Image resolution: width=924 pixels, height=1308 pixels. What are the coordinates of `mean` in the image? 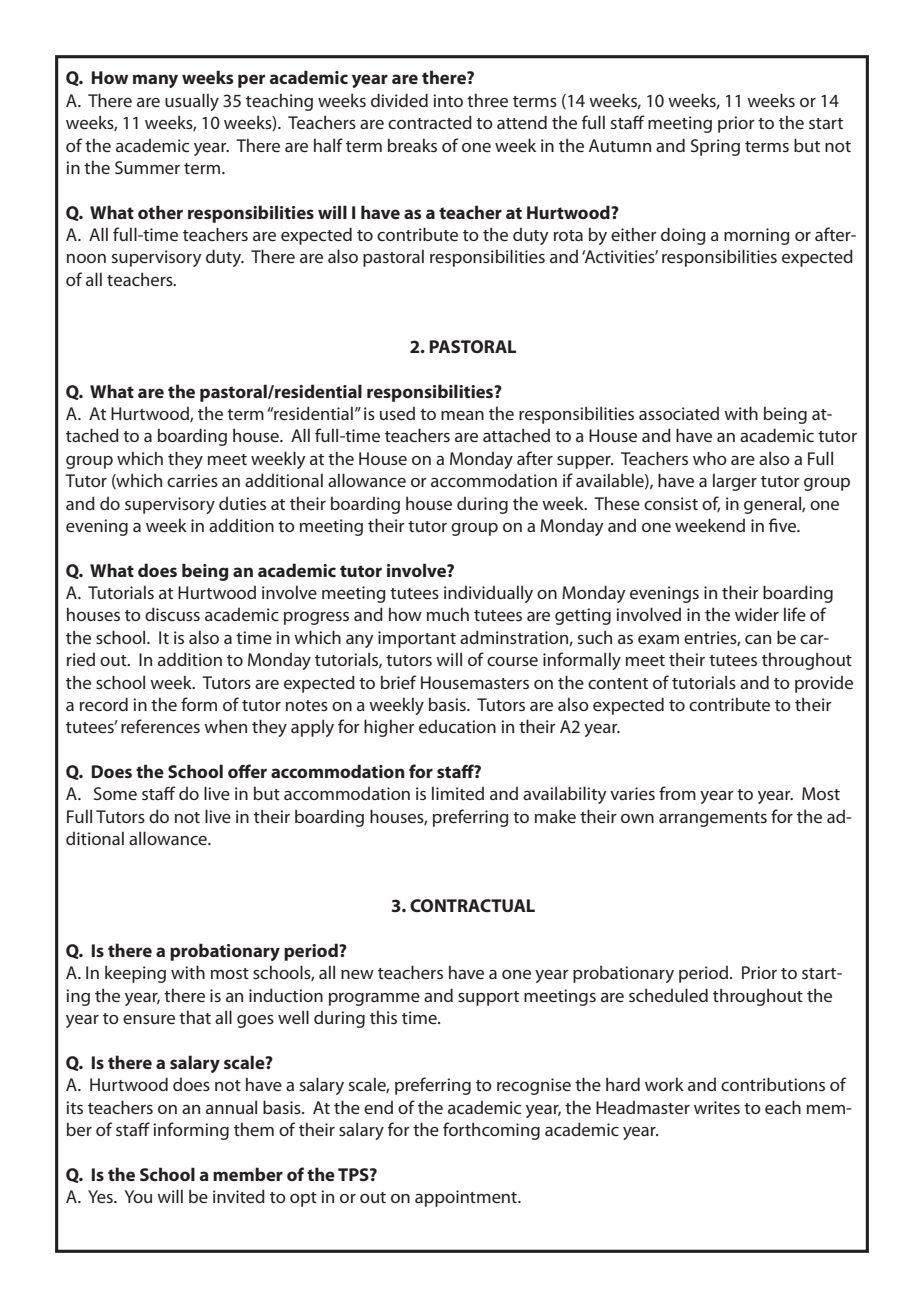 It's located at (462, 415).
